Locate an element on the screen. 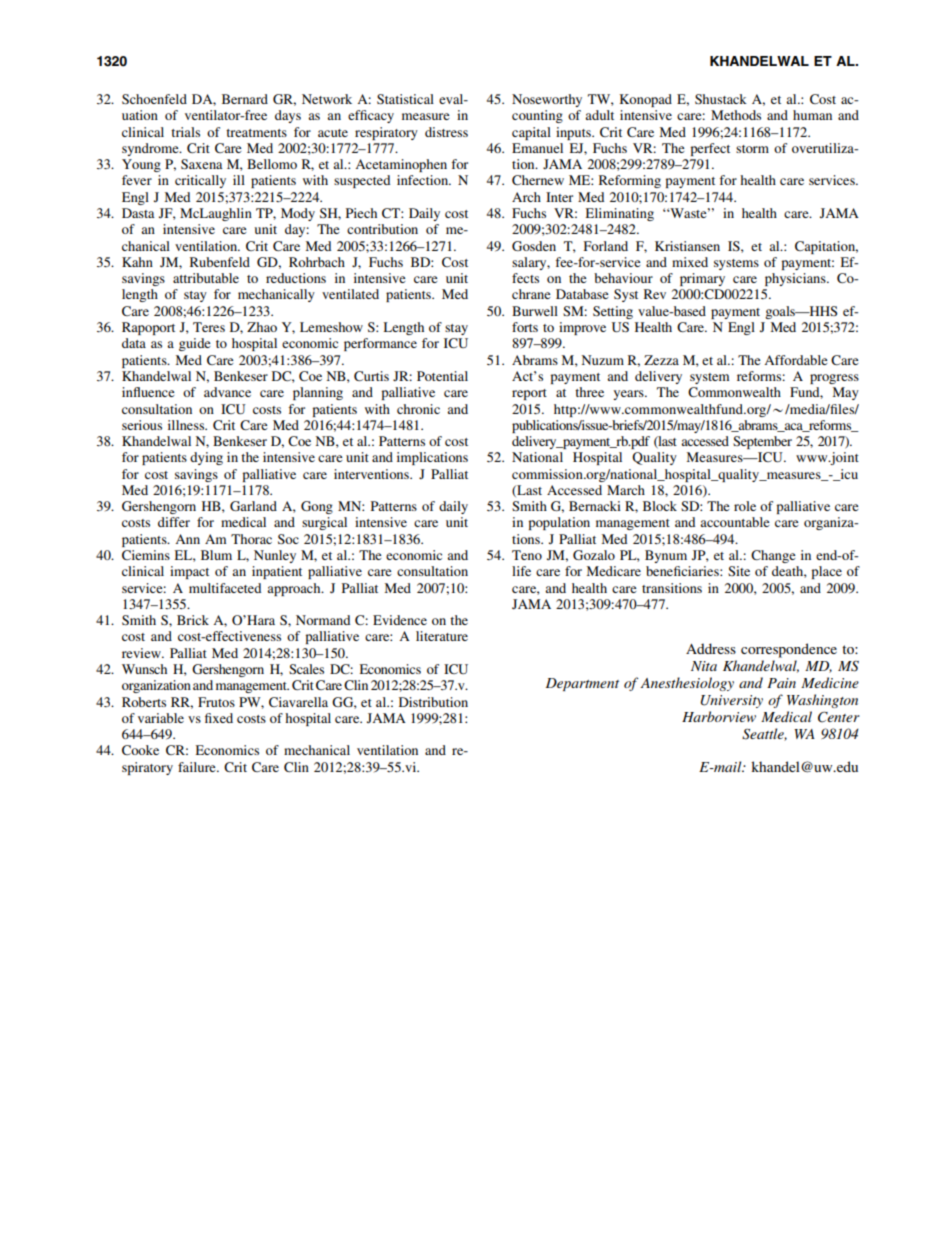  Methods is located at coordinates (736, 115).
